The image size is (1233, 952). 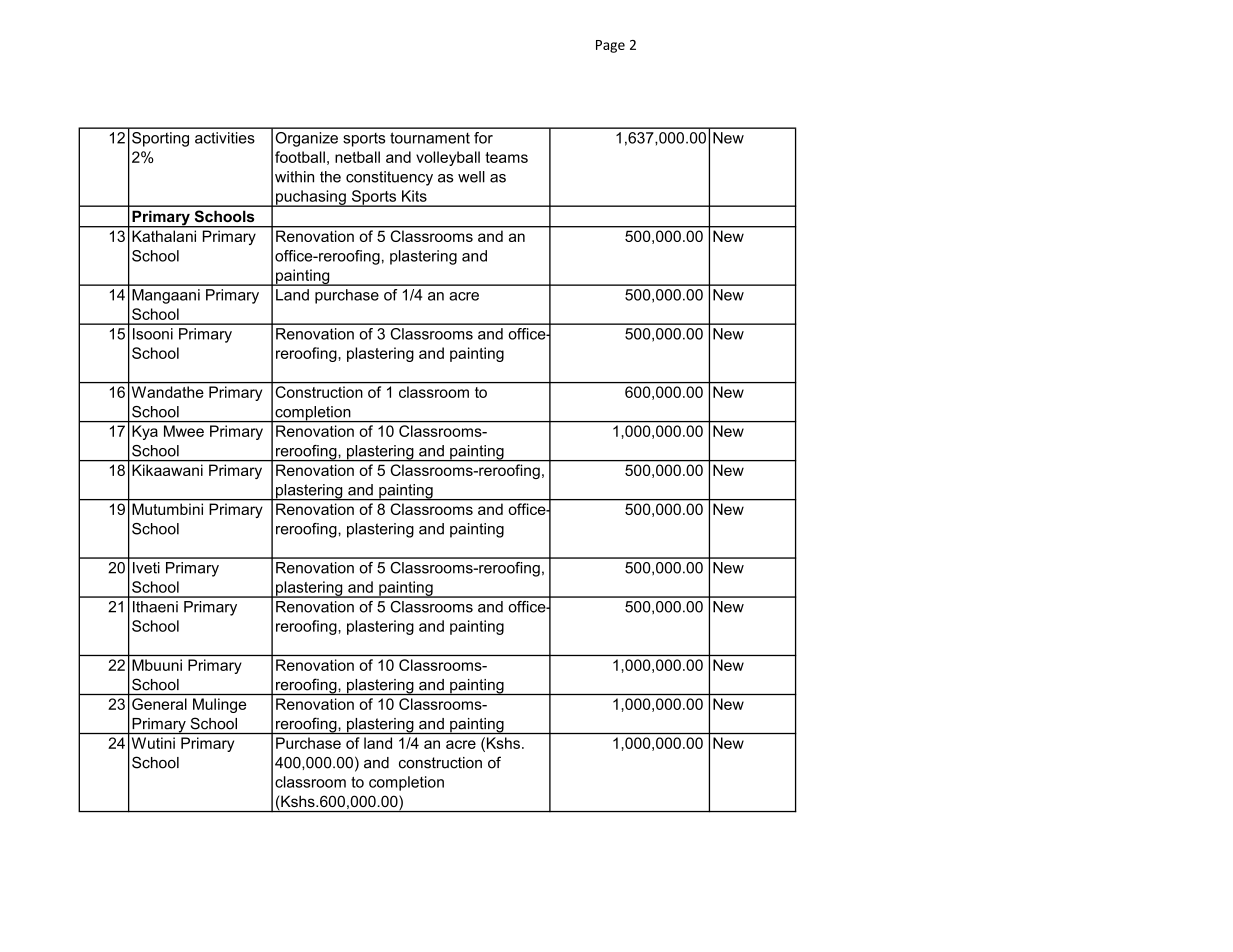 What do you see at coordinates (357, 157) in the document?
I see `netball` at bounding box center [357, 157].
